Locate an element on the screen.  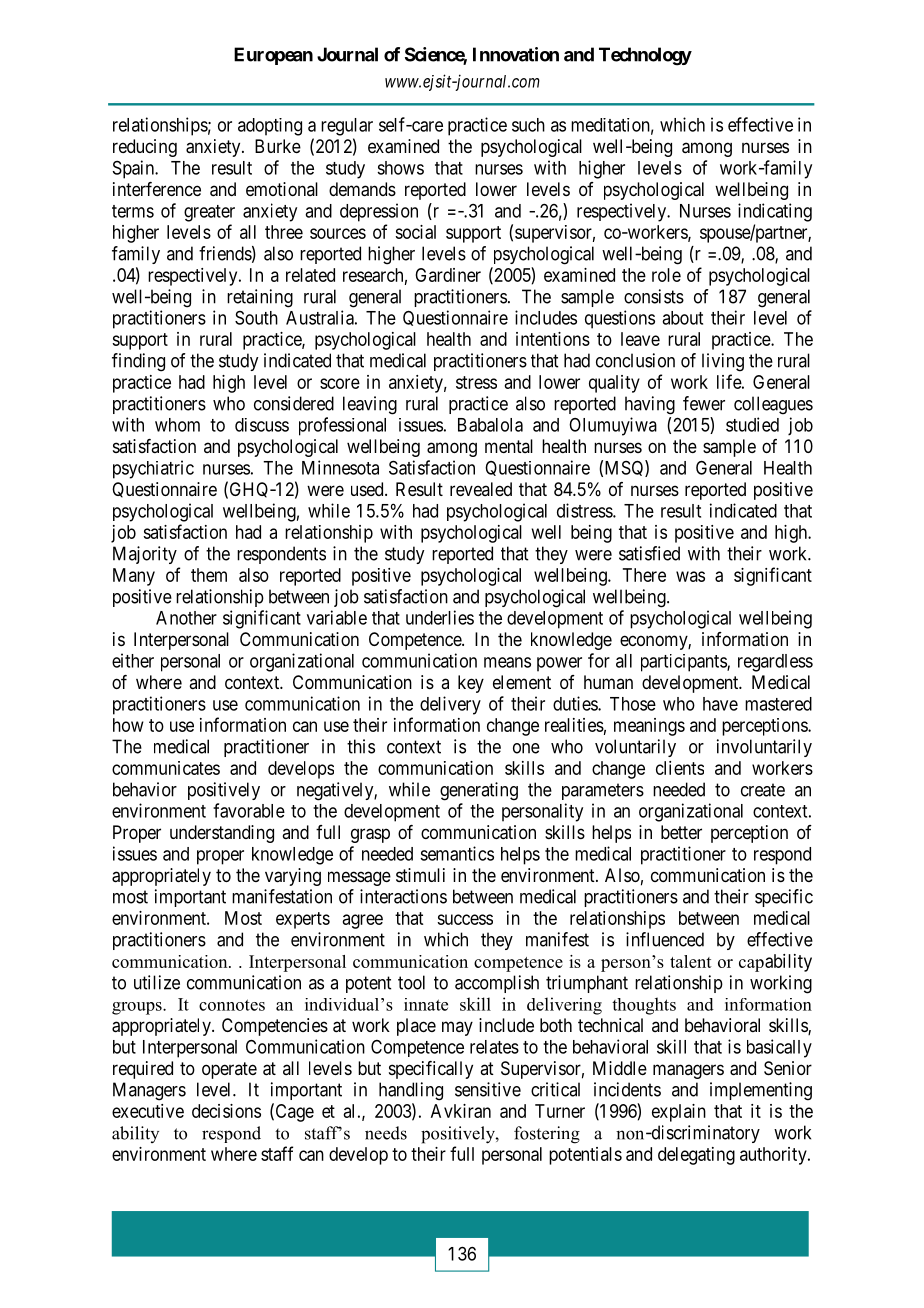
understanding is located at coordinates (222, 834).
